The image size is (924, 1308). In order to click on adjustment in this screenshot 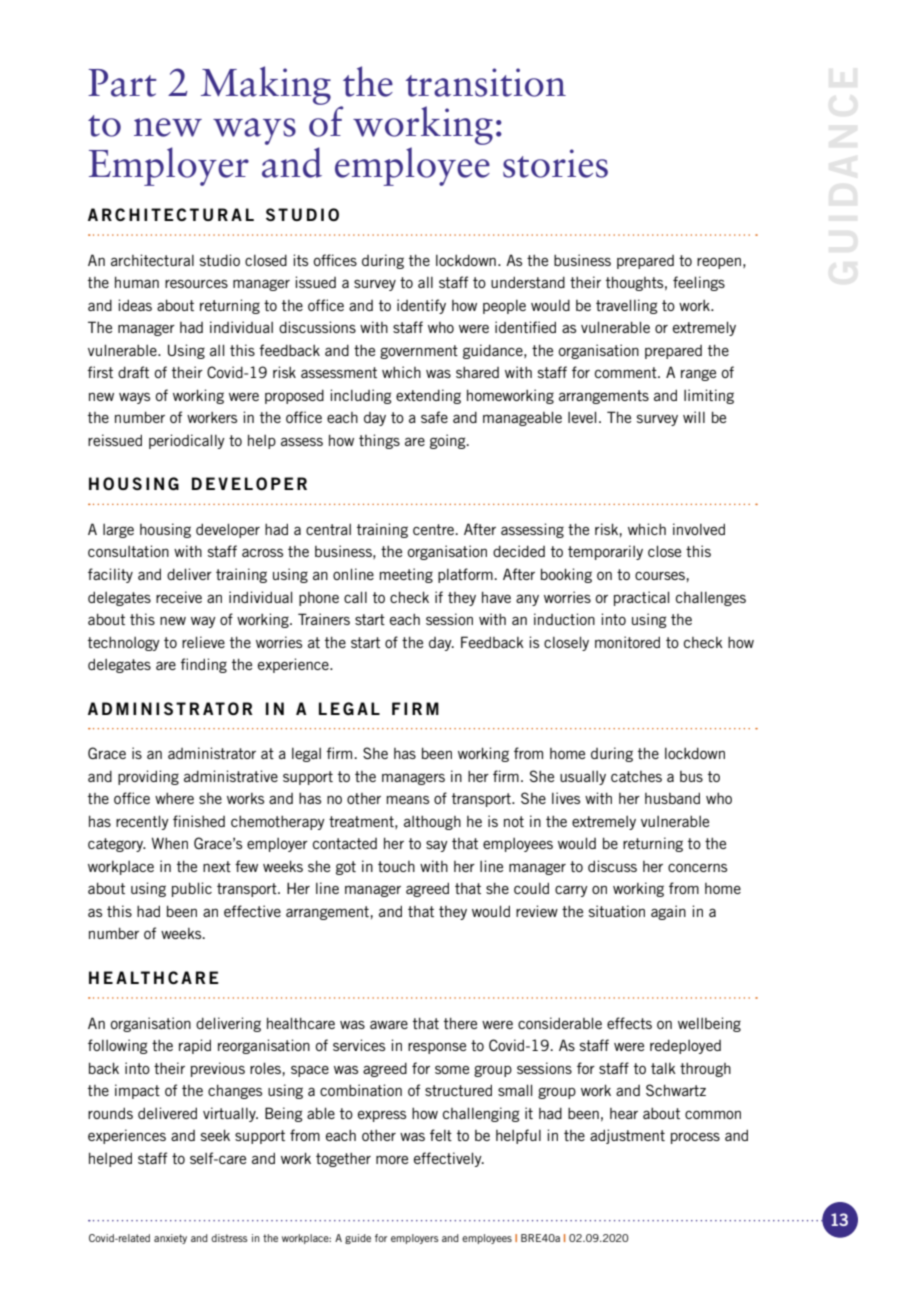, I will do `click(627, 1136)`.
